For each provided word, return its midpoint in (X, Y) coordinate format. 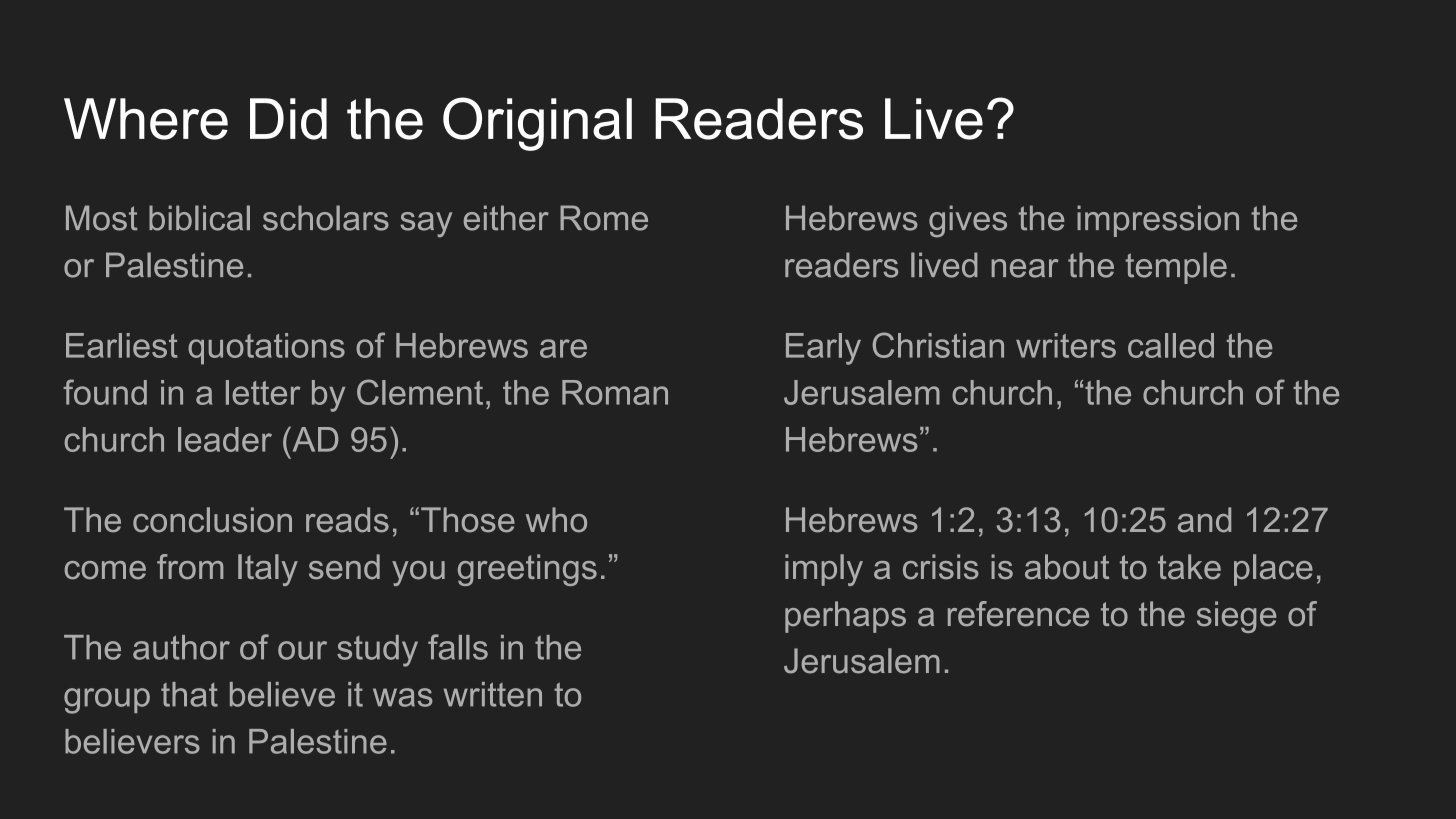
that (189, 694)
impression (1158, 221)
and (1204, 520)
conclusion (212, 520)
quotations (266, 349)
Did (288, 119)
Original (537, 124)
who (556, 520)
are (563, 348)
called (1171, 345)
